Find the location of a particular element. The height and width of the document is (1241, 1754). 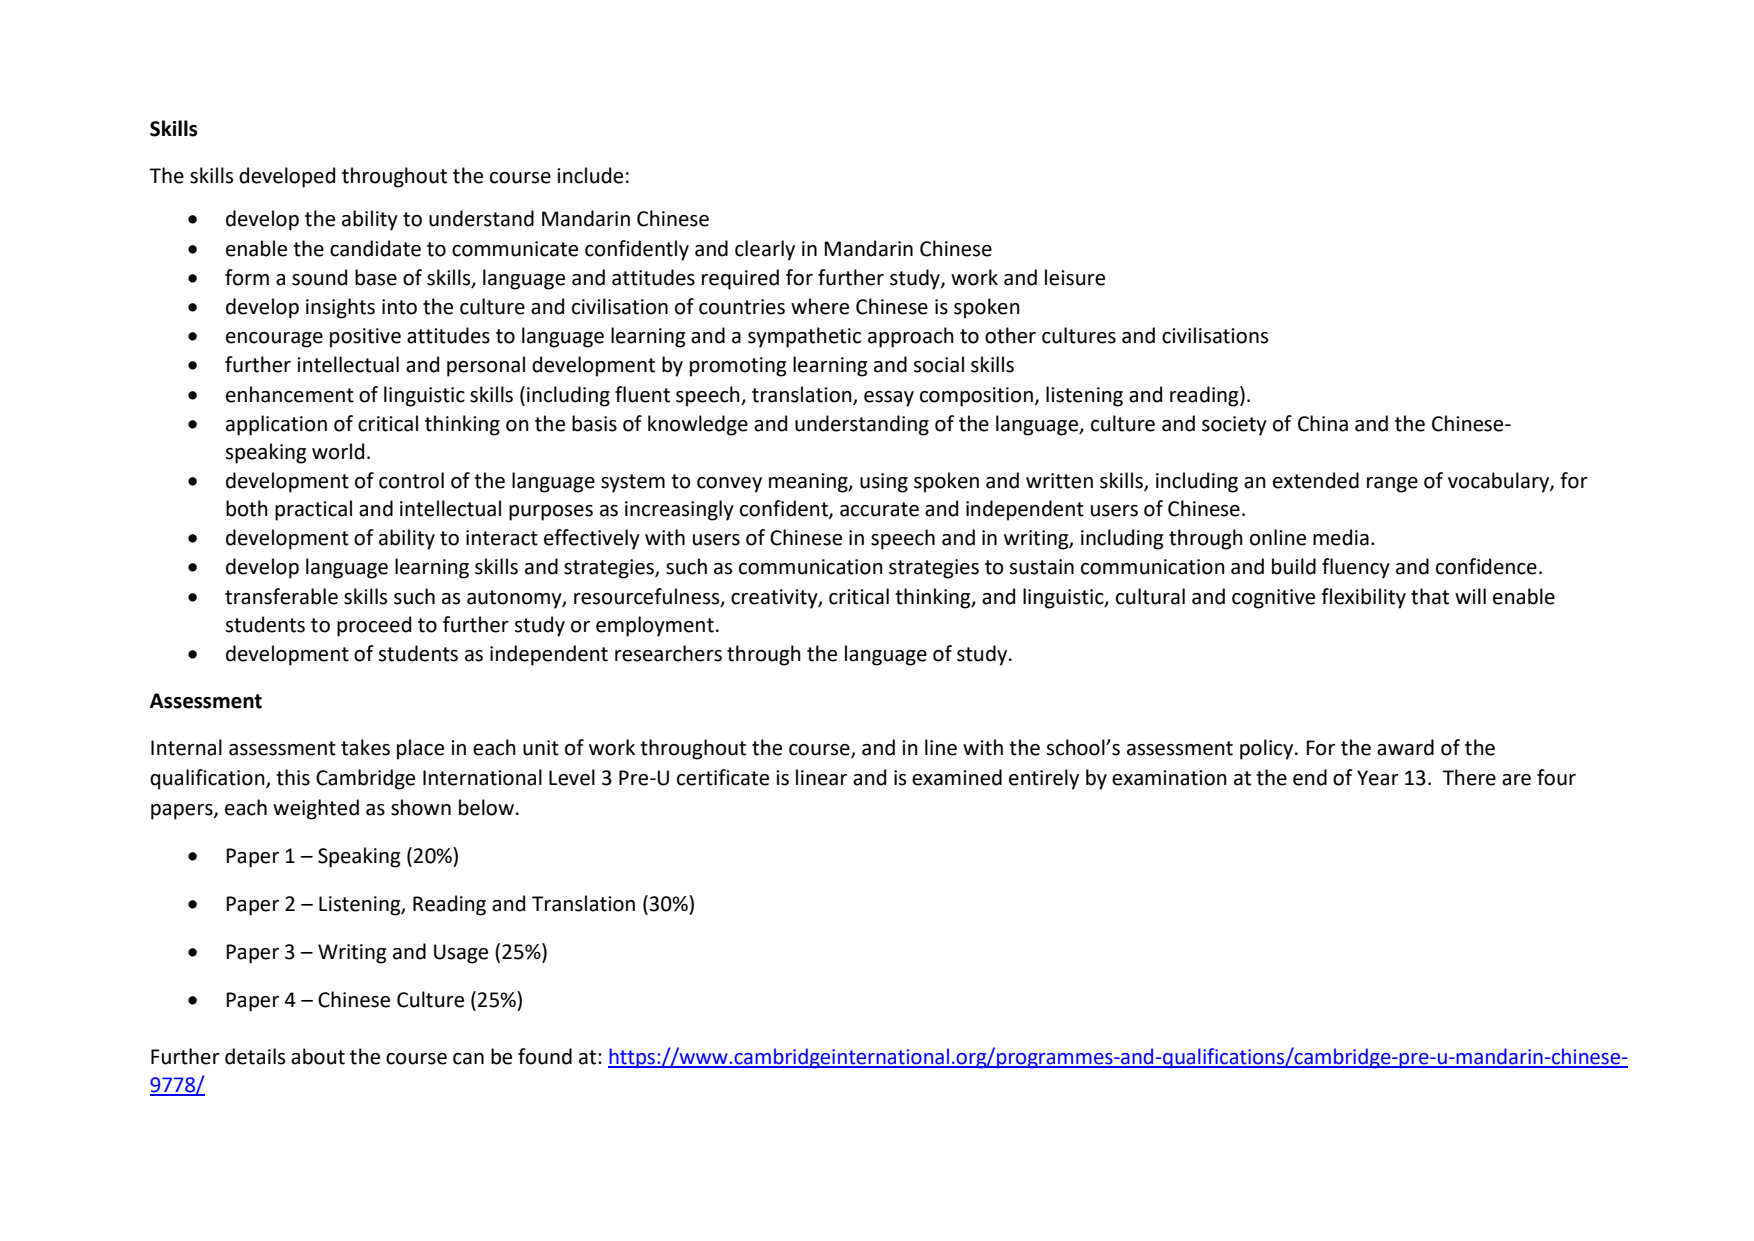

candidate is located at coordinates (375, 248).
